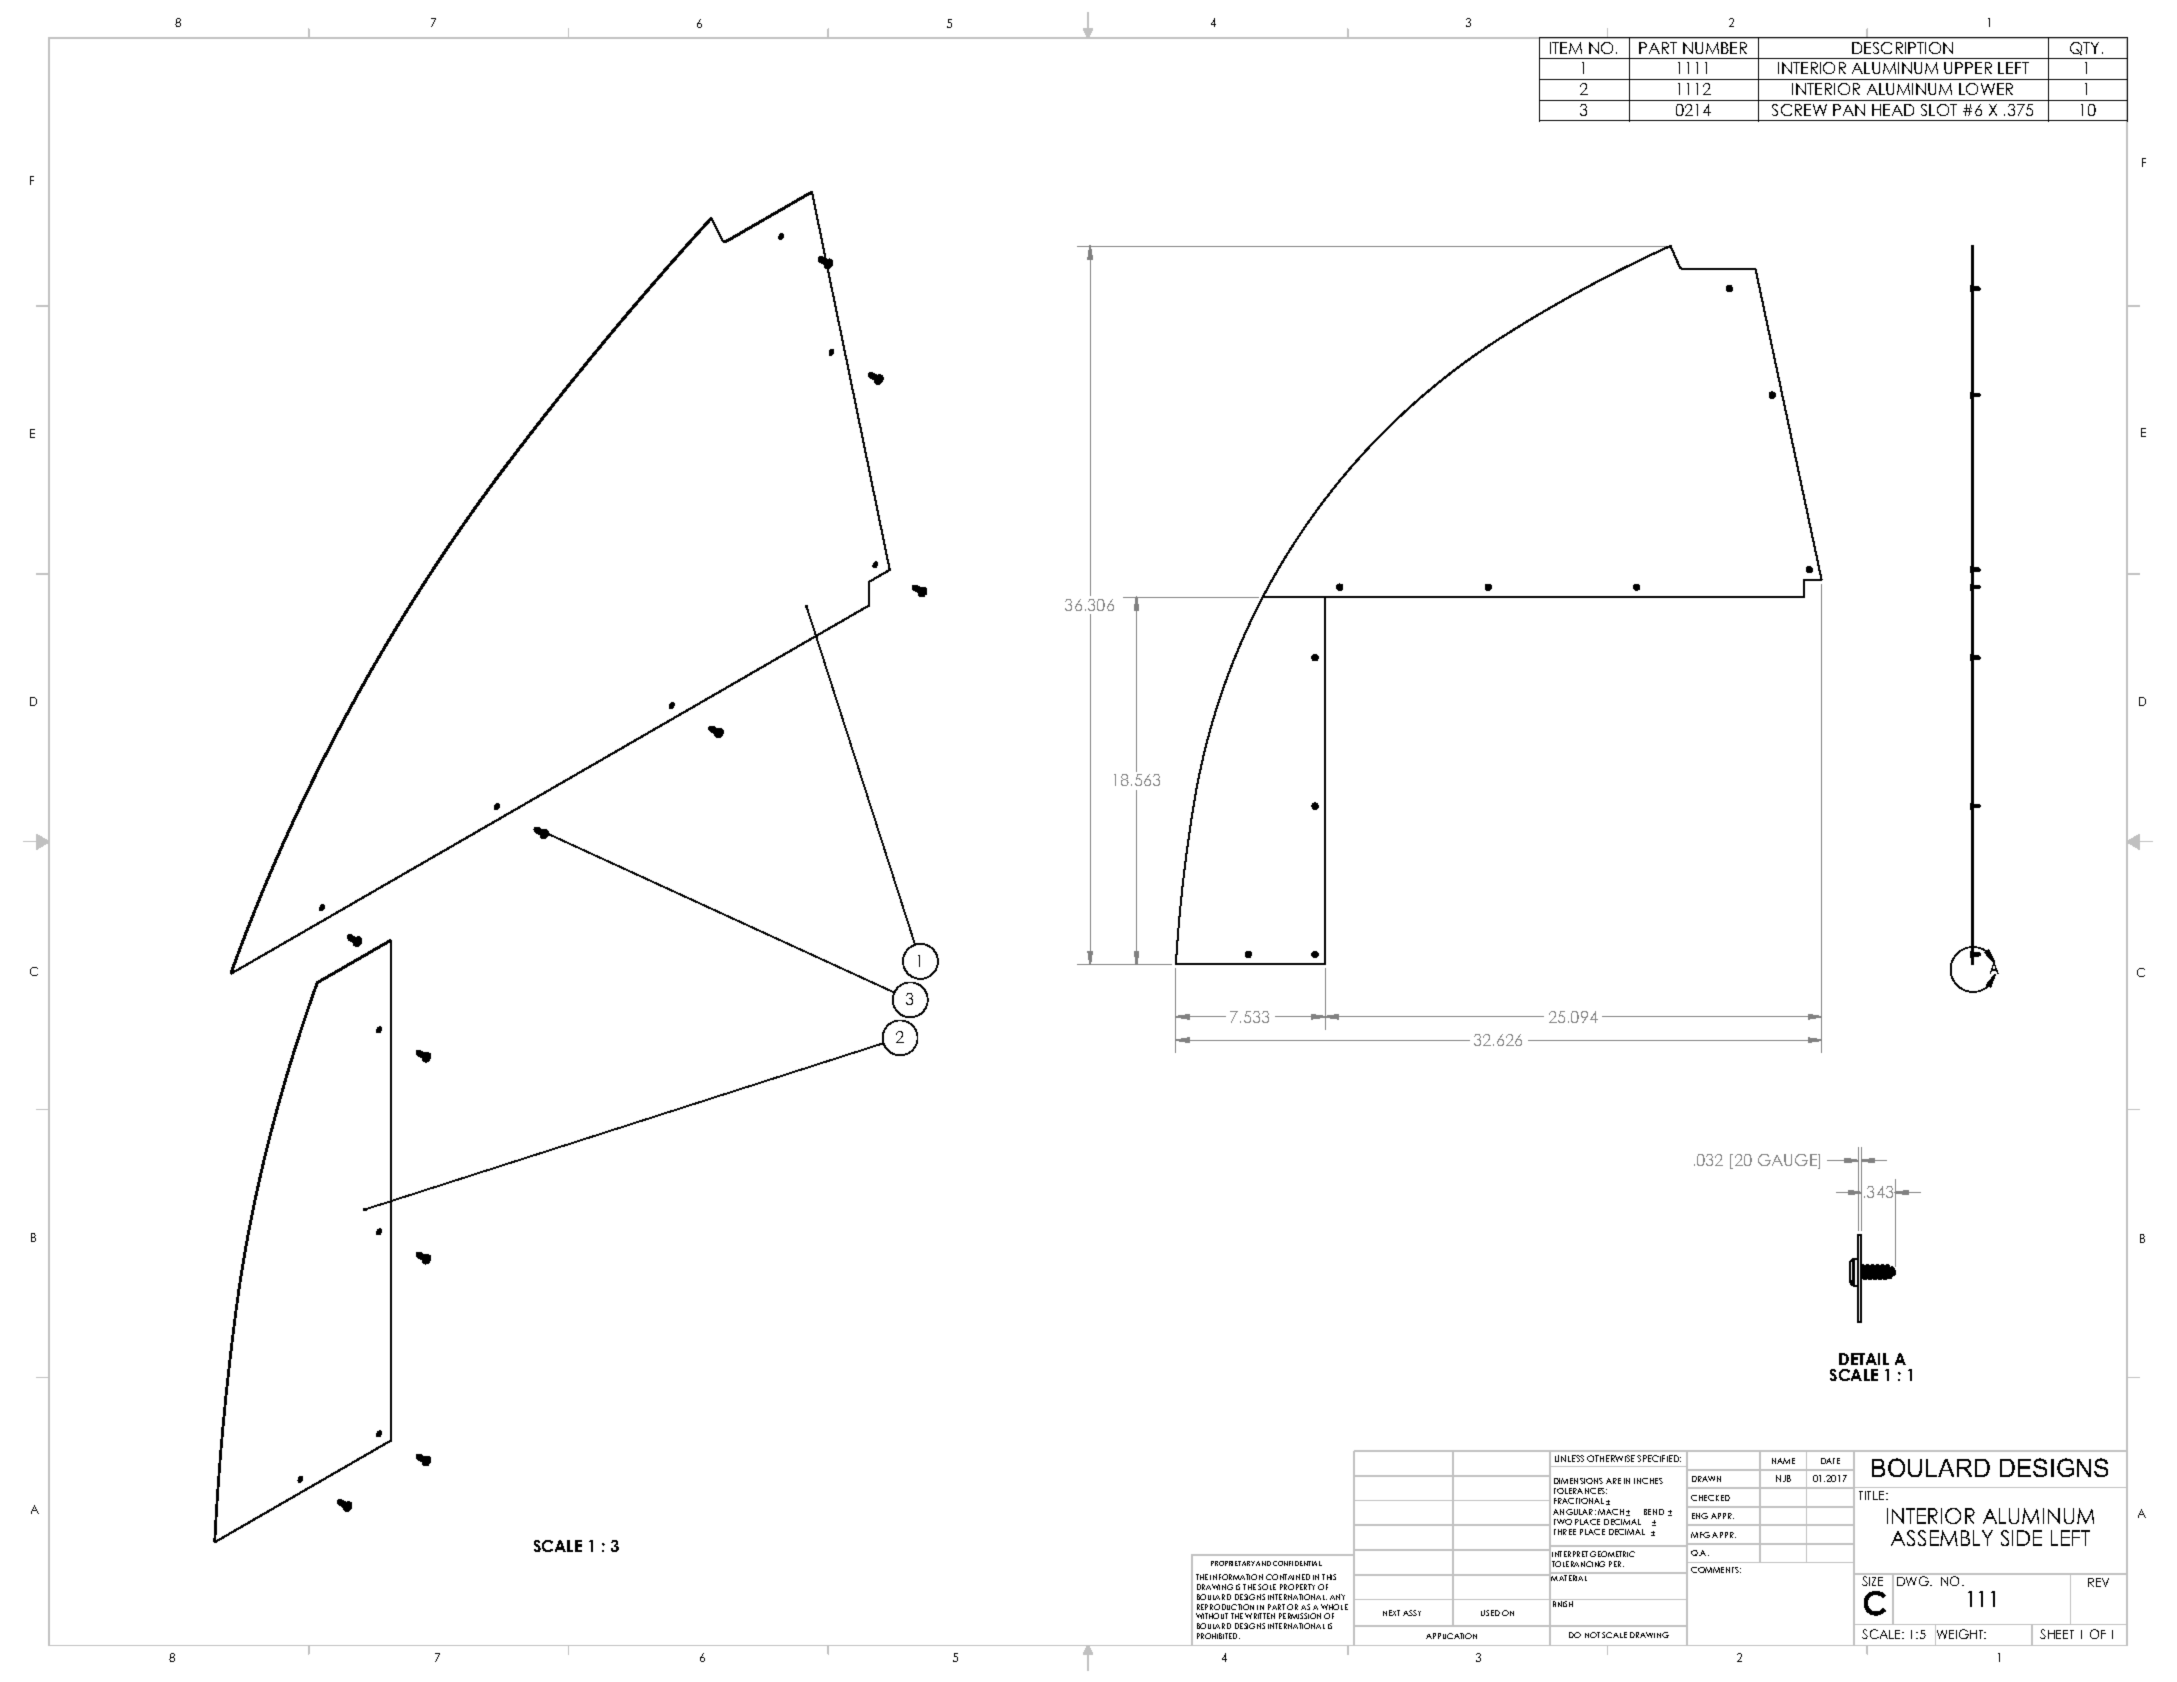  Describe the element at coordinates (1783, 1461) in the page. I see `NAME` at that location.
